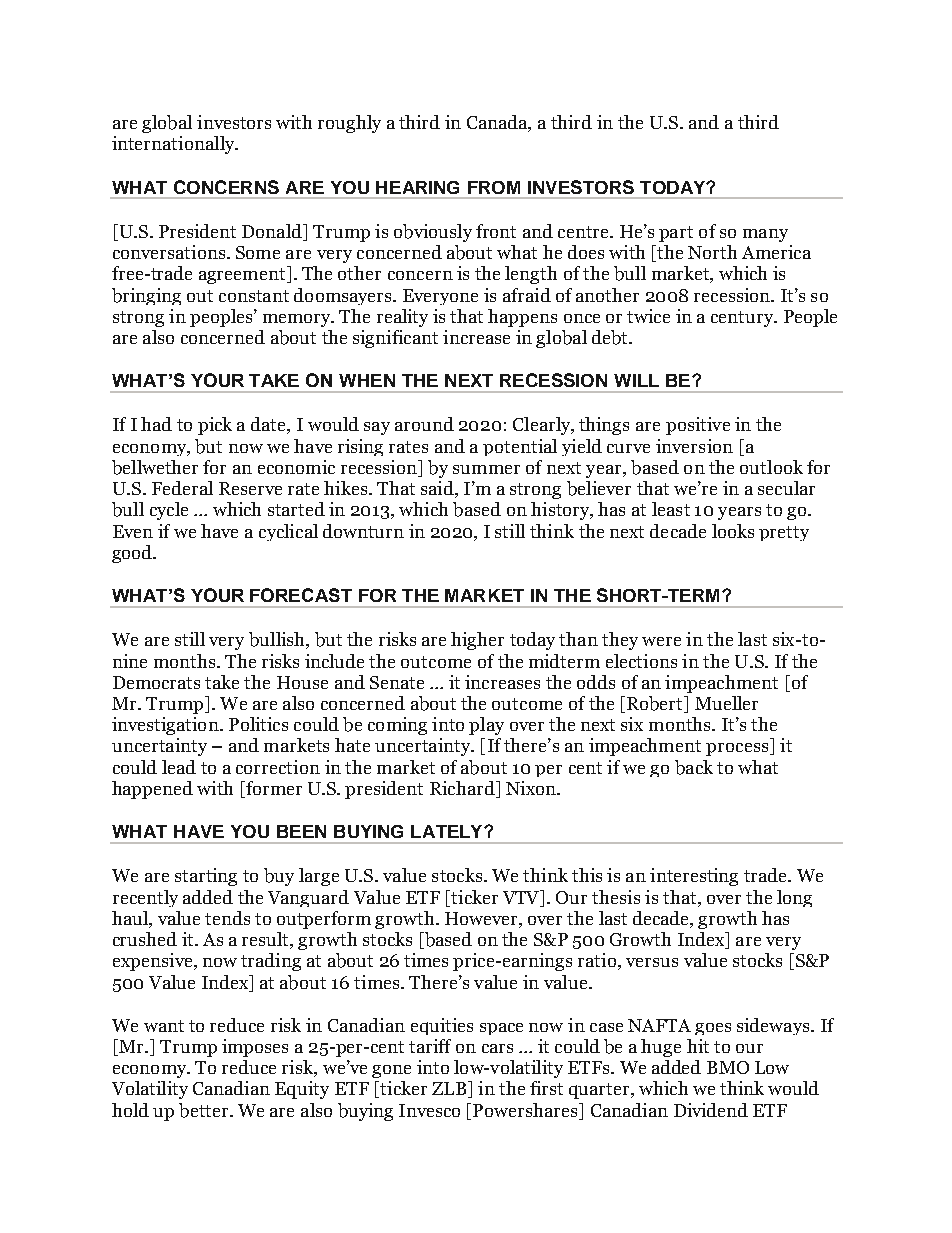 This document has width=952, height=1233. Describe the element at coordinates (448, 831) in the document. I see `LATELY` at that location.
